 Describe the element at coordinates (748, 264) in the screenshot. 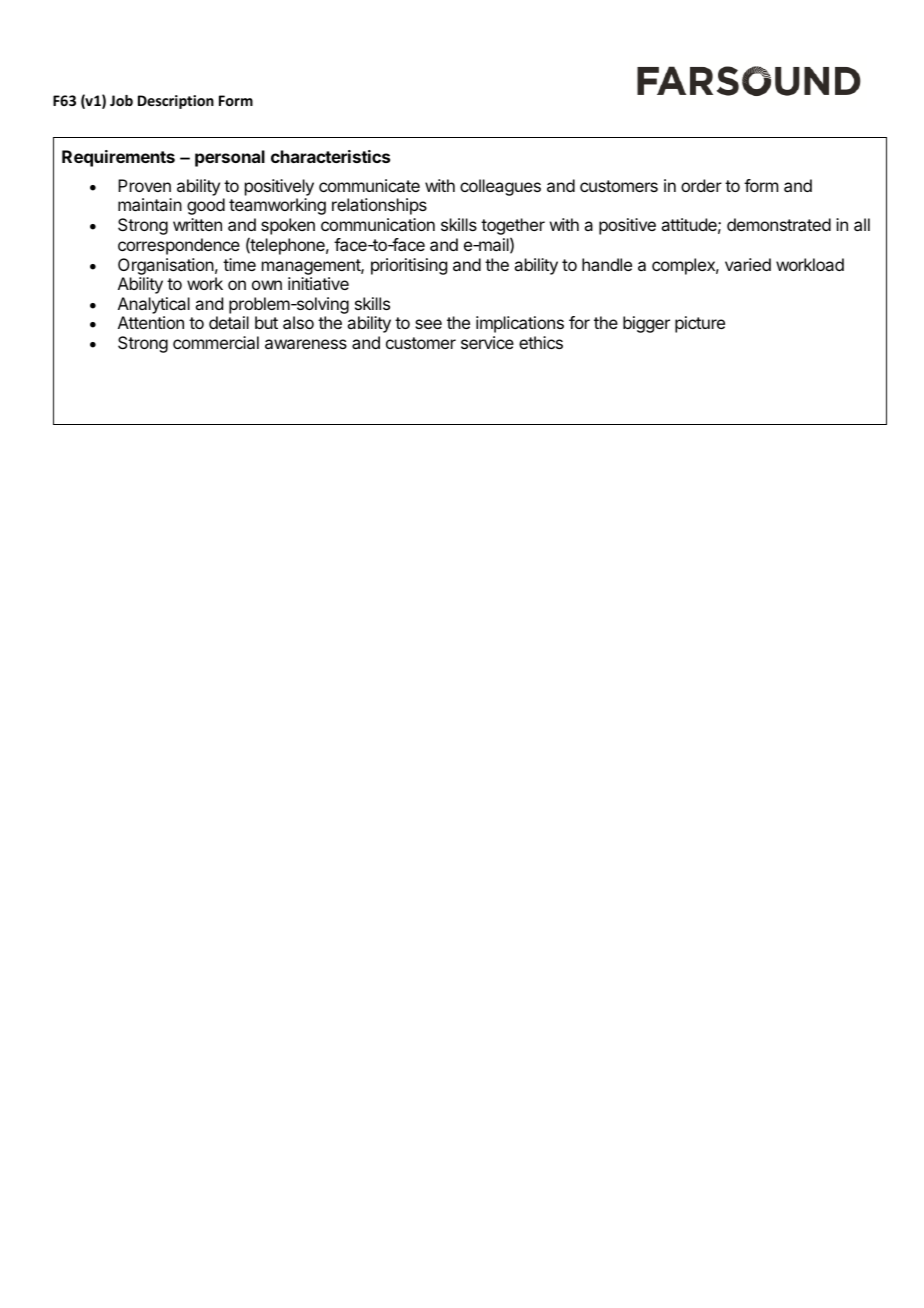

I see `varied` at that location.
